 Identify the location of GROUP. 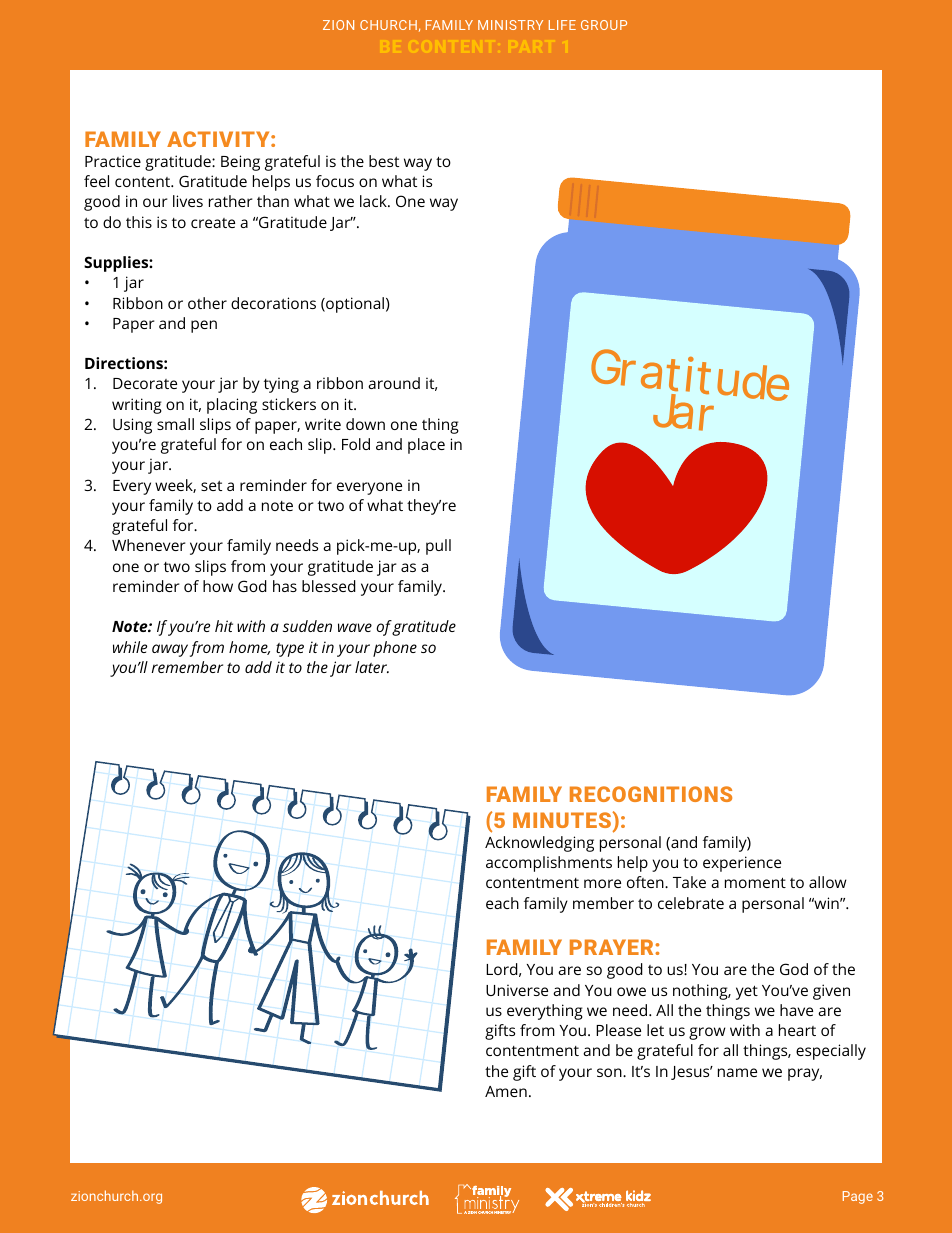
(604, 25).
